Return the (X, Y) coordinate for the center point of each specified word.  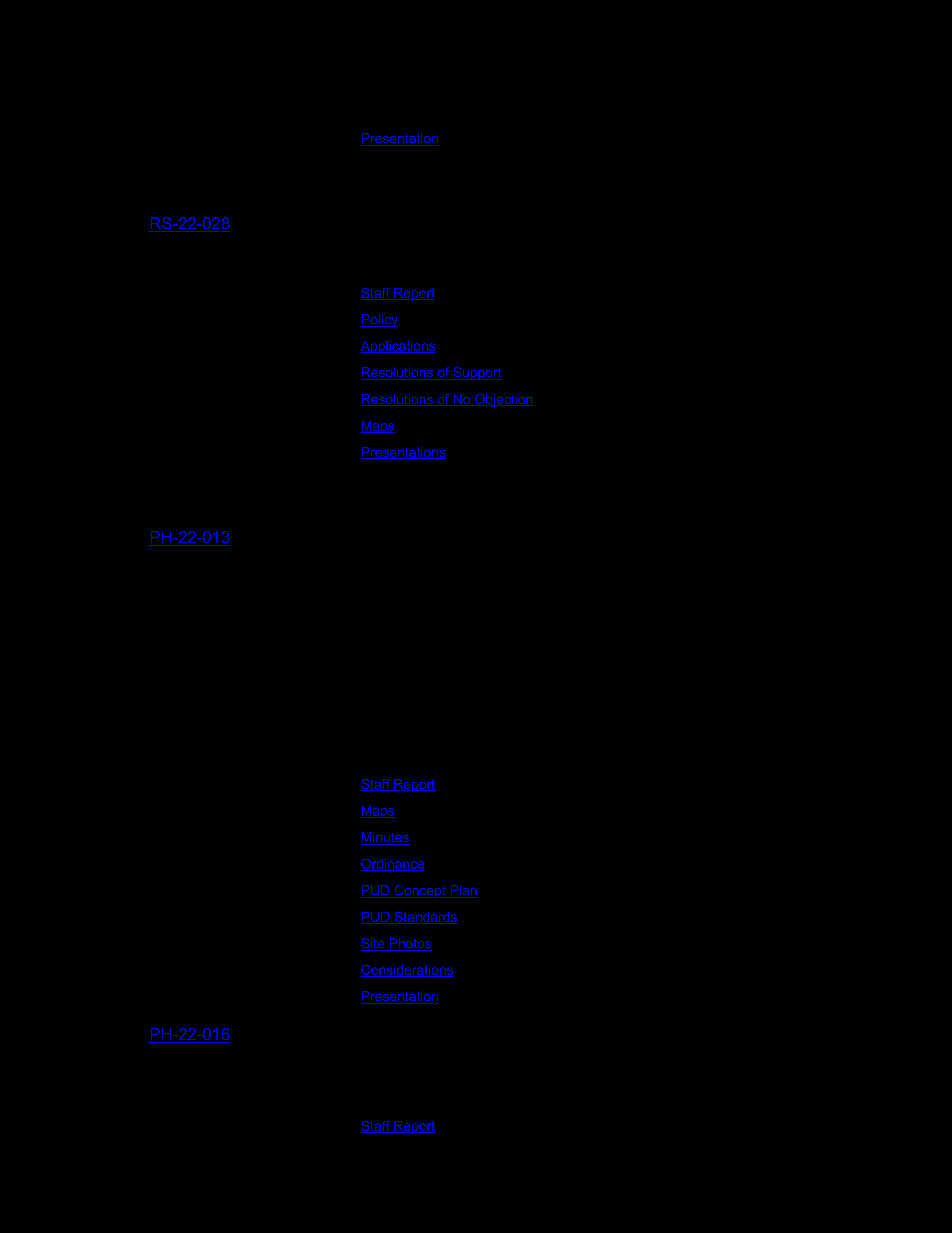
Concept (420, 891)
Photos (409, 944)
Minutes (385, 838)
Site (374, 944)
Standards (425, 918)
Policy (379, 320)
